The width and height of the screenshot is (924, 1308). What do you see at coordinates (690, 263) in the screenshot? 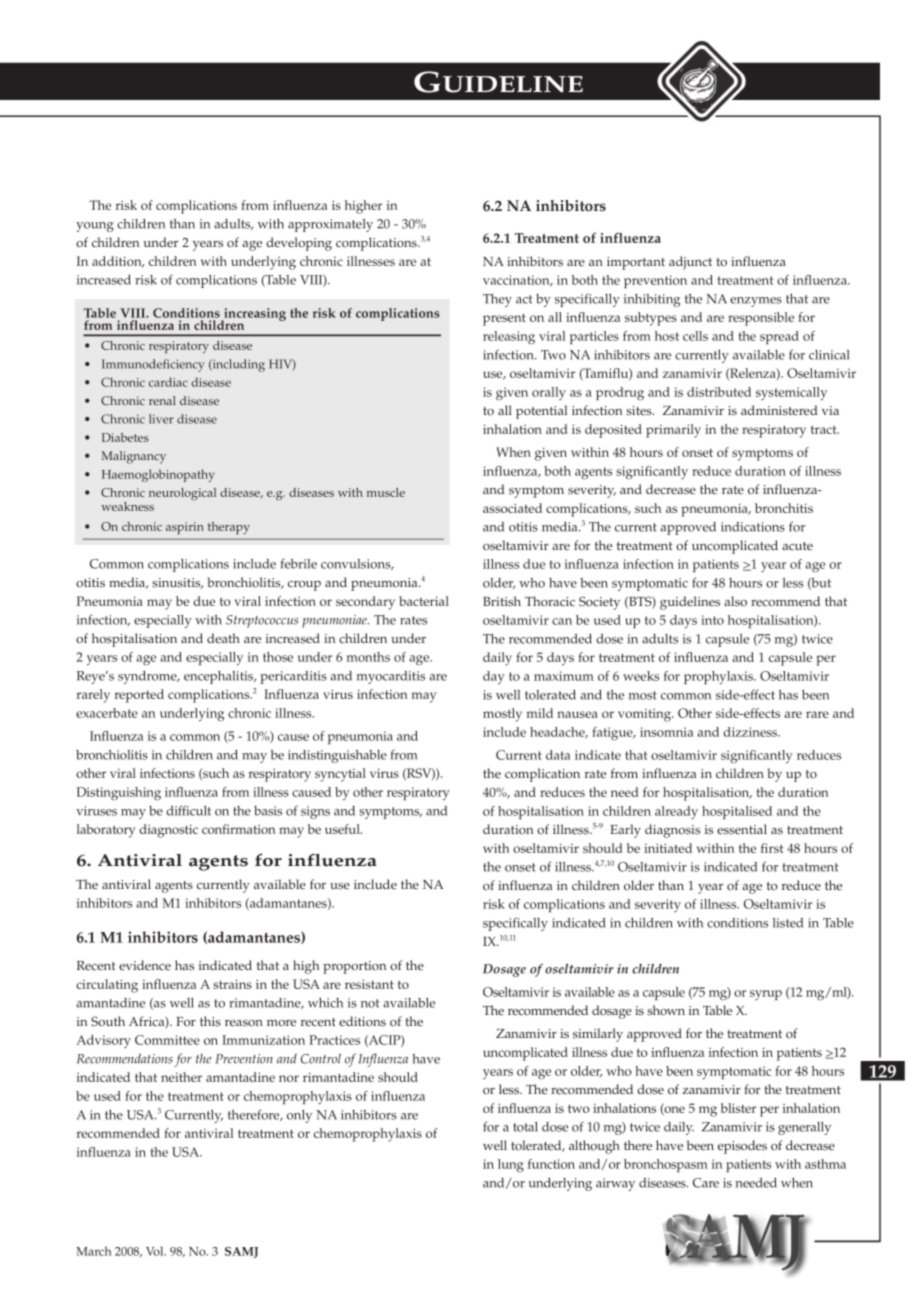
I see `adjunct` at bounding box center [690, 263].
